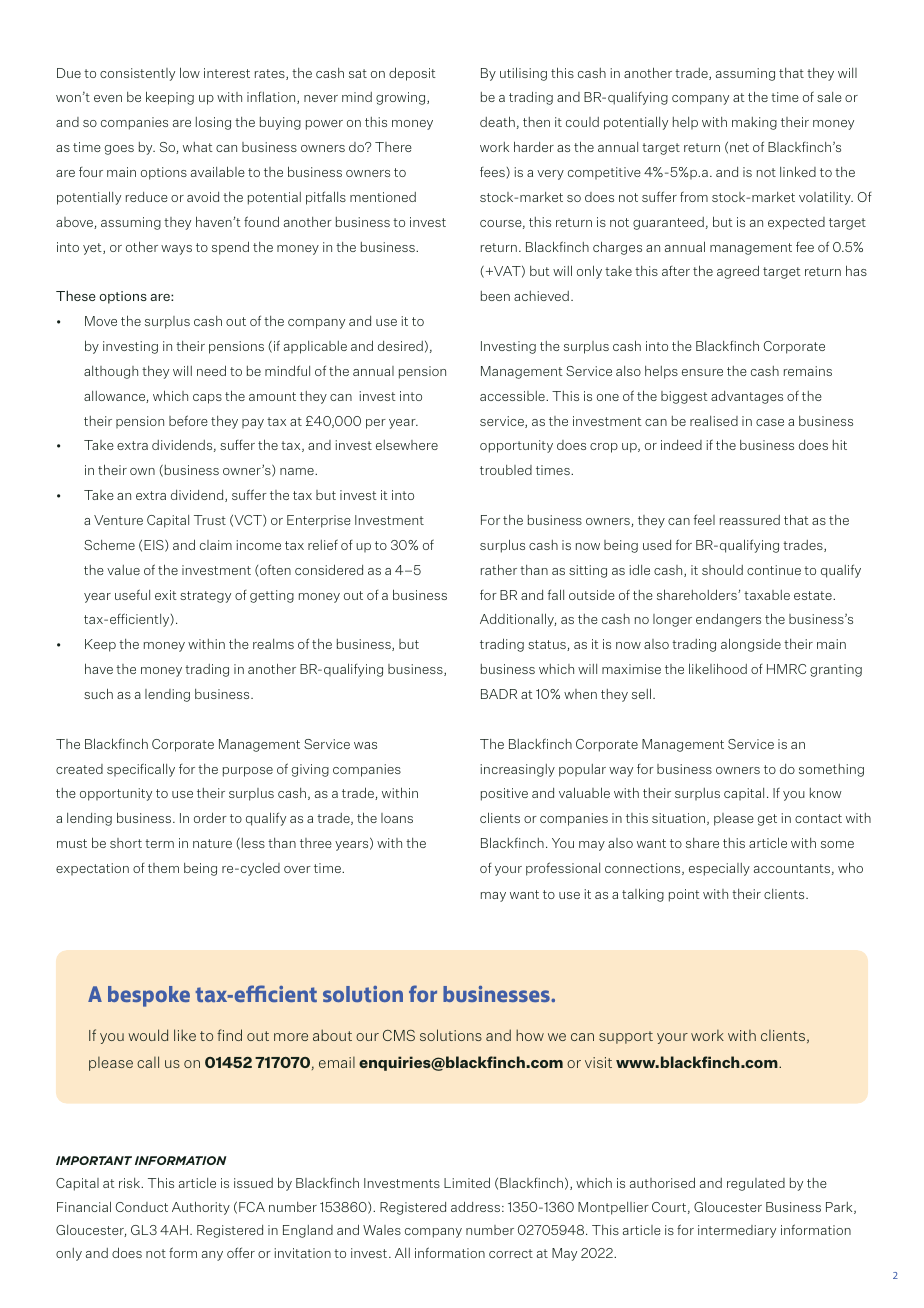 The image size is (924, 1308). What do you see at coordinates (495, 296) in the page?
I see `been` at bounding box center [495, 296].
